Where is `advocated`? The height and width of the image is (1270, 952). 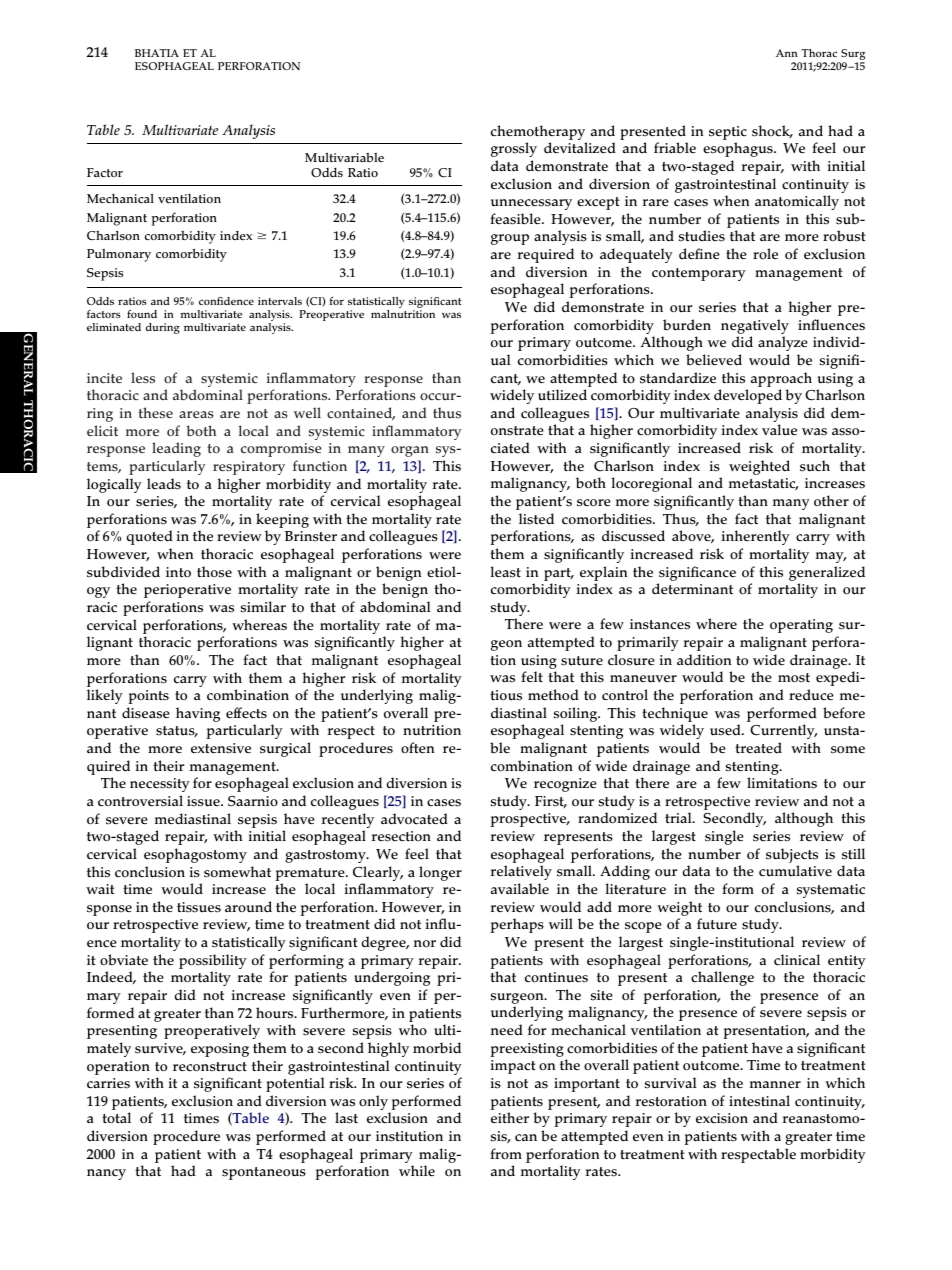 advocated is located at coordinates (414, 819).
